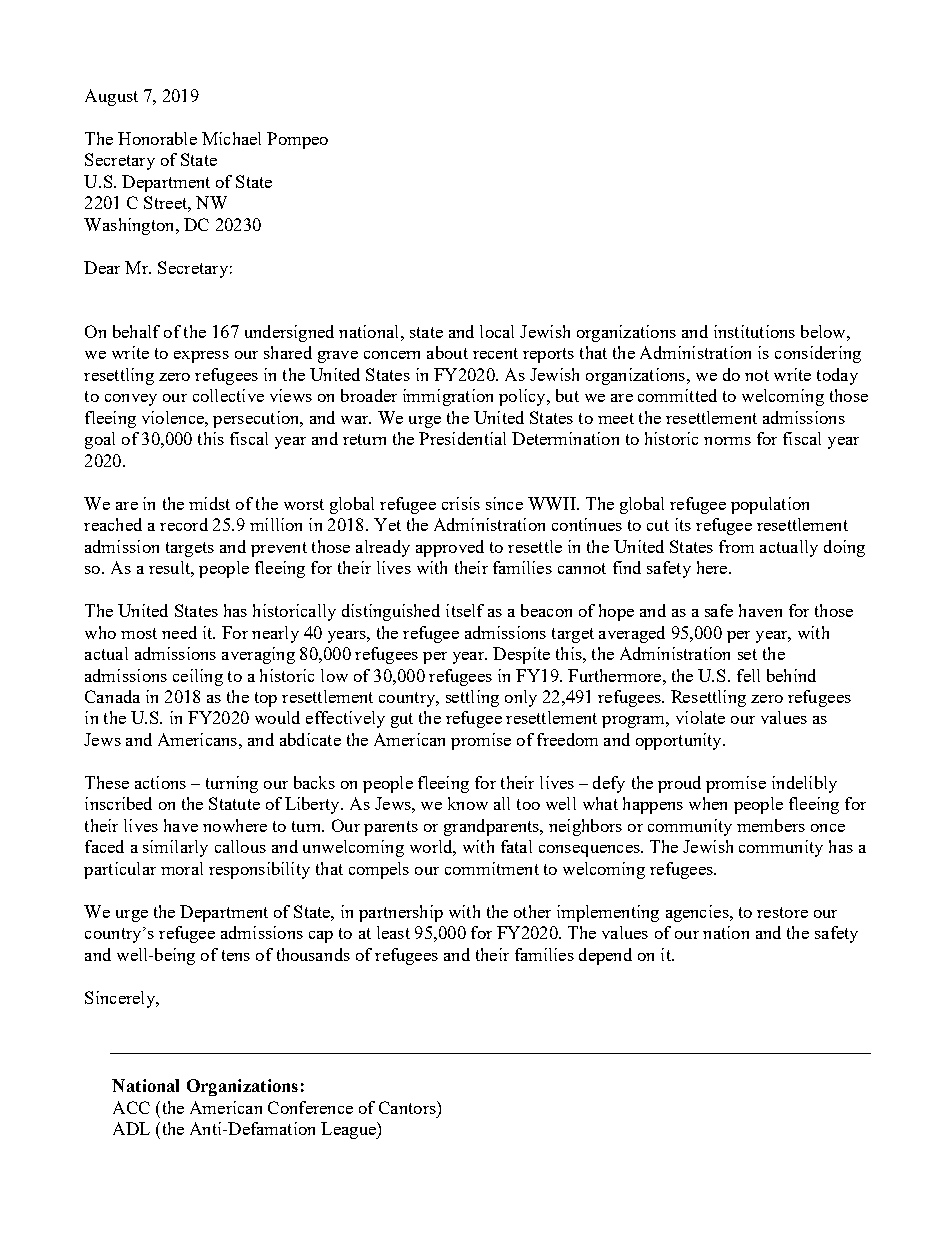  Describe the element at coordinates (492, 868) in the page. I see `commitment` at that location.
